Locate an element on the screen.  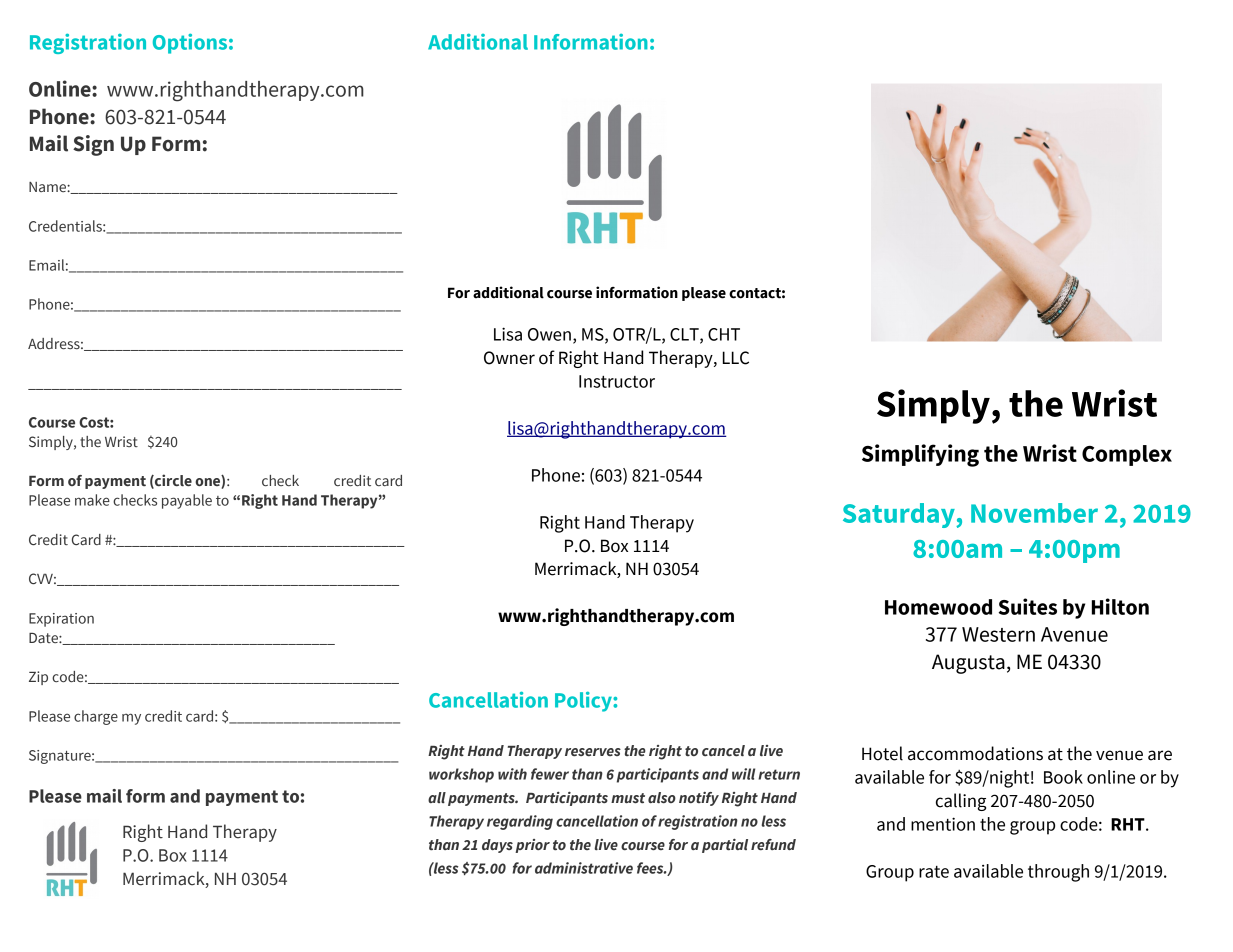
Owner is located at coordinates (509, 358).
